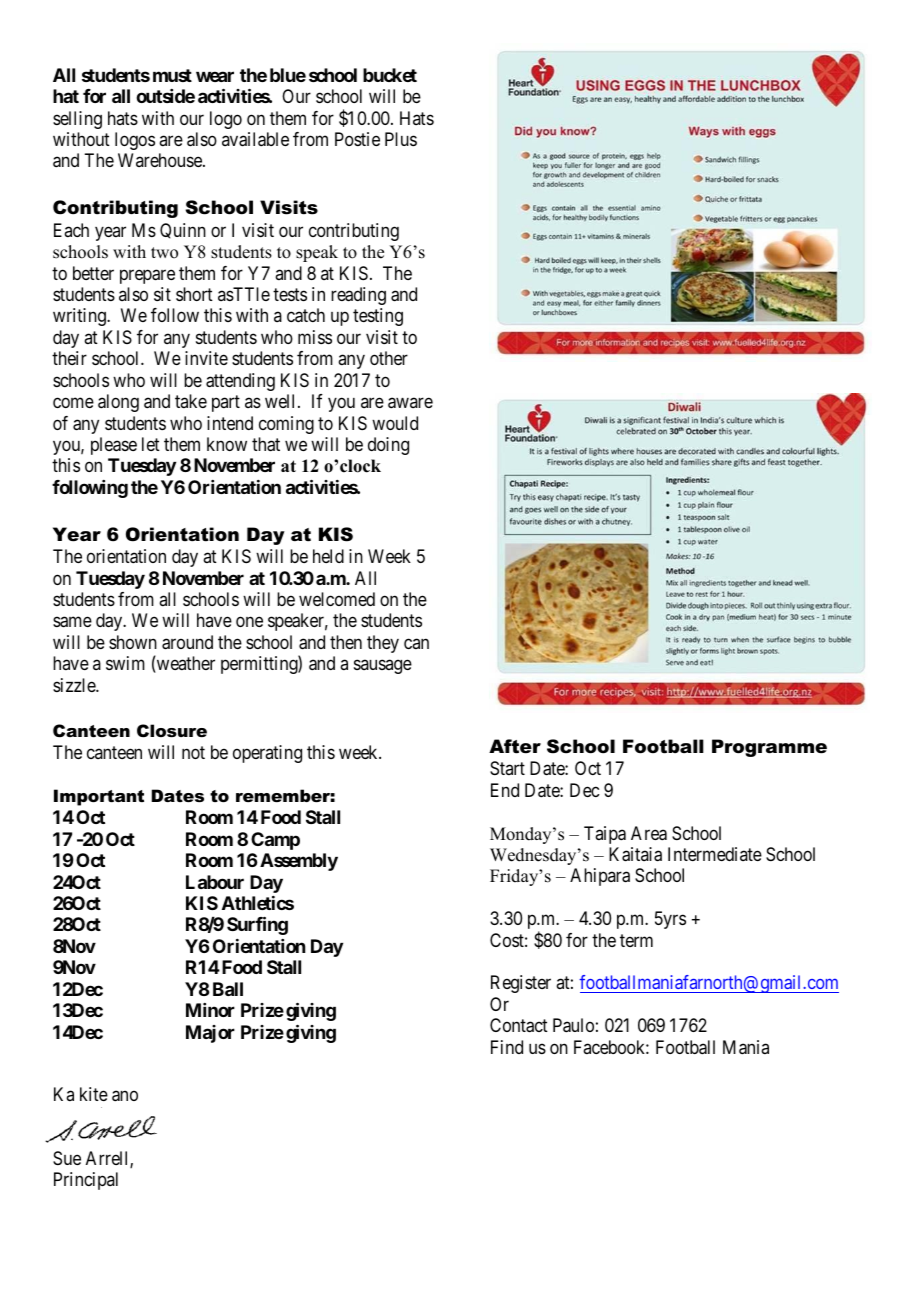  What do you see at coordinates (389, 358) in the image?
I see `other` at bounding box center [389, 358].
